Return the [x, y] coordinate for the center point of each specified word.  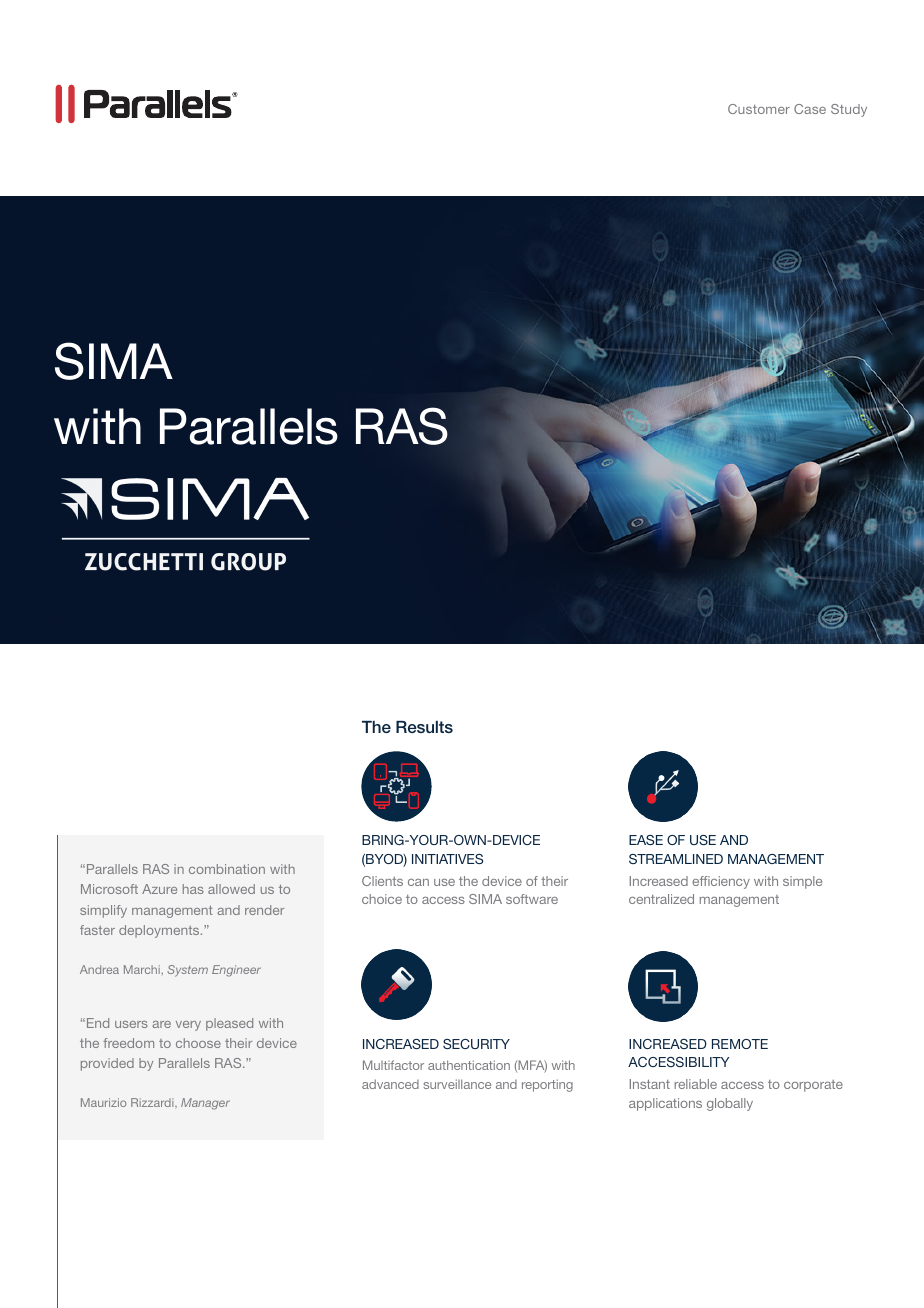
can [418, 882]
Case [810, 109]
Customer [759, 109]
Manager [205, 1104]
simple [802, 882]
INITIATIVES [447, 859]
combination [227, 869]
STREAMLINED [676, 859]
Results [424, 727]
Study [849, 110]
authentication [469, 1065]
